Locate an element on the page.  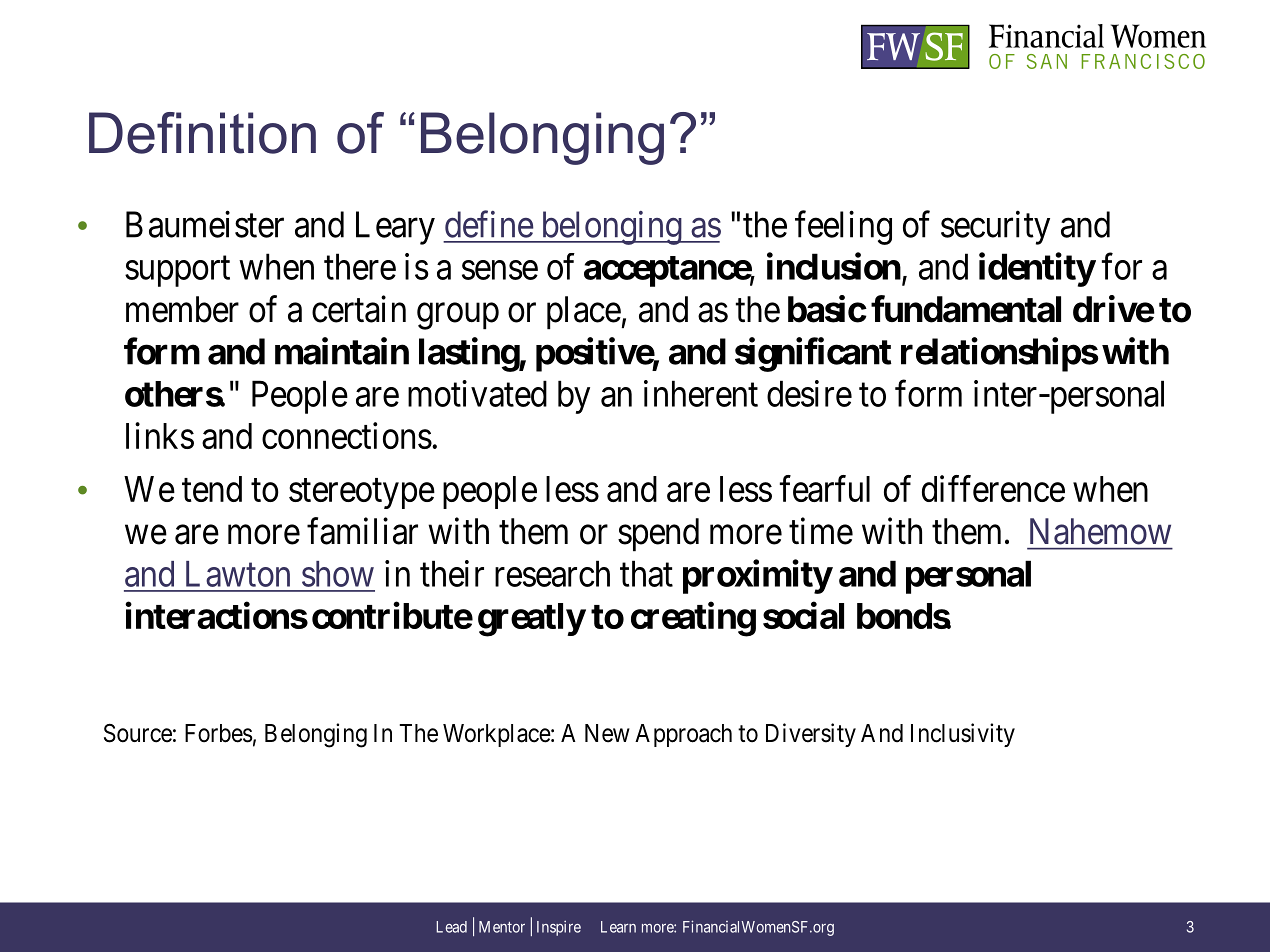
Lead is located at coordinates (451, 927).
